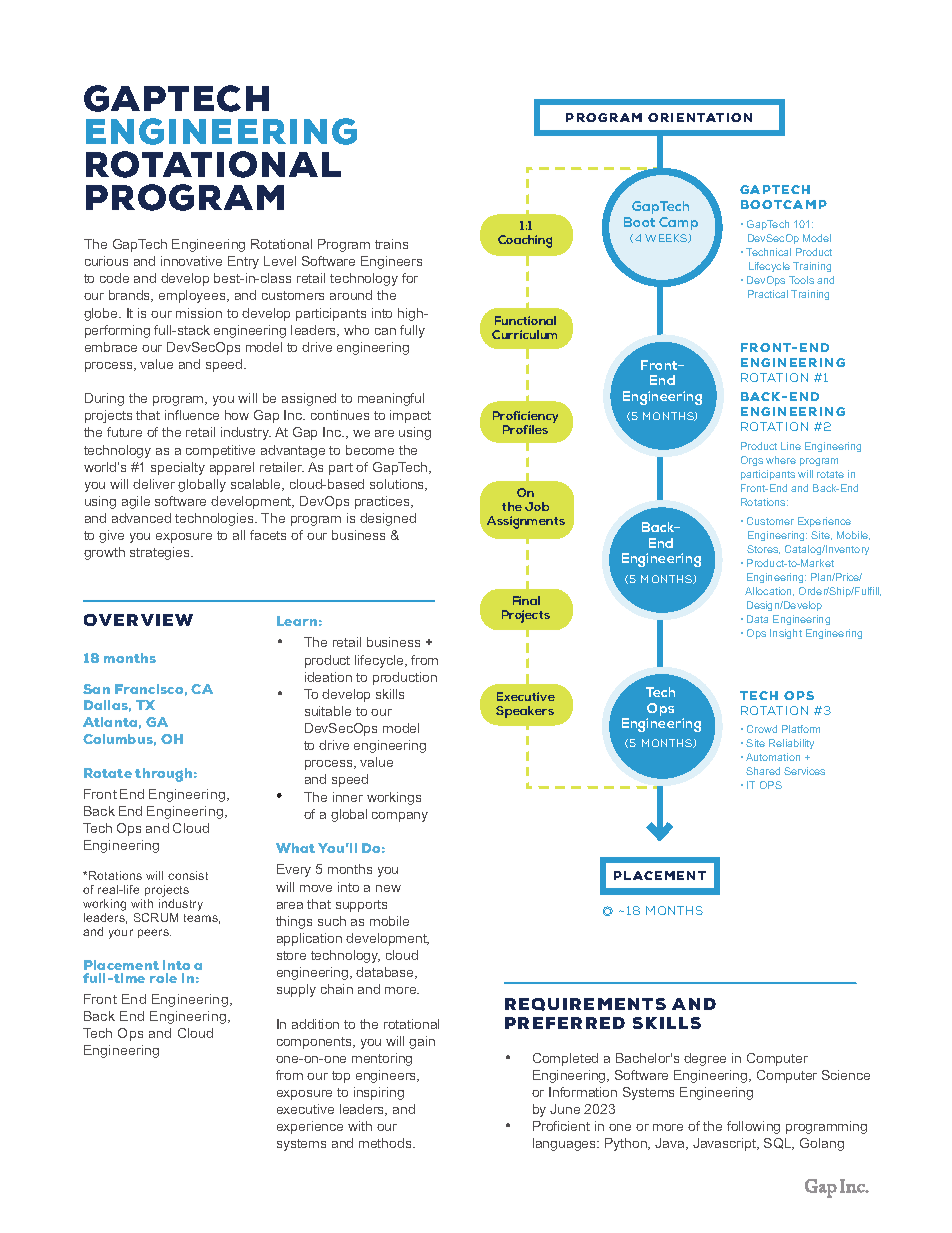 The height and width of the screenshot is (1233, 952). What do you see at coordinates (768, 294) in the screenshot?
I see `Practical` at bounding box center [768, 294].
